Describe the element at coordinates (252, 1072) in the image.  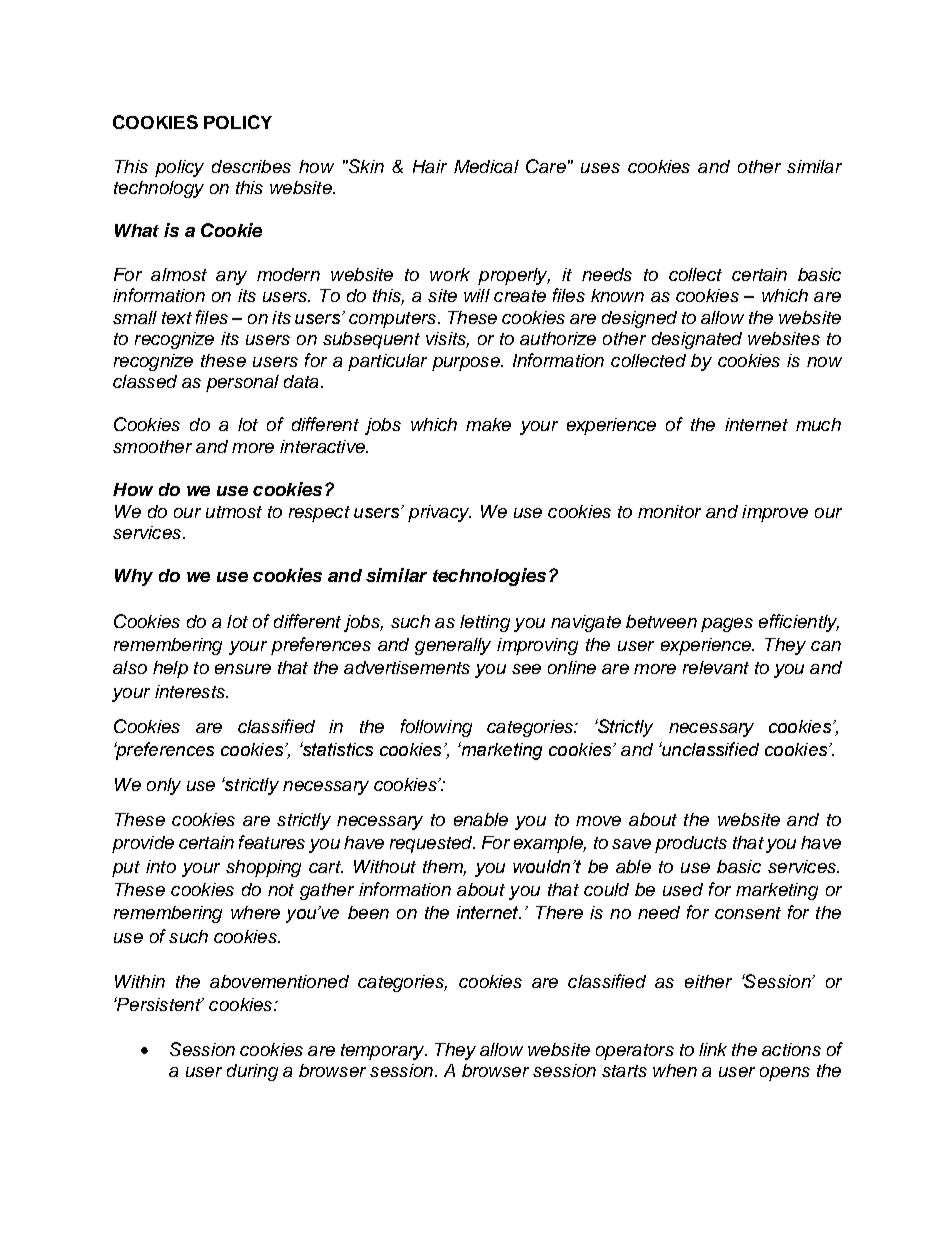
I see `during` at that location.
